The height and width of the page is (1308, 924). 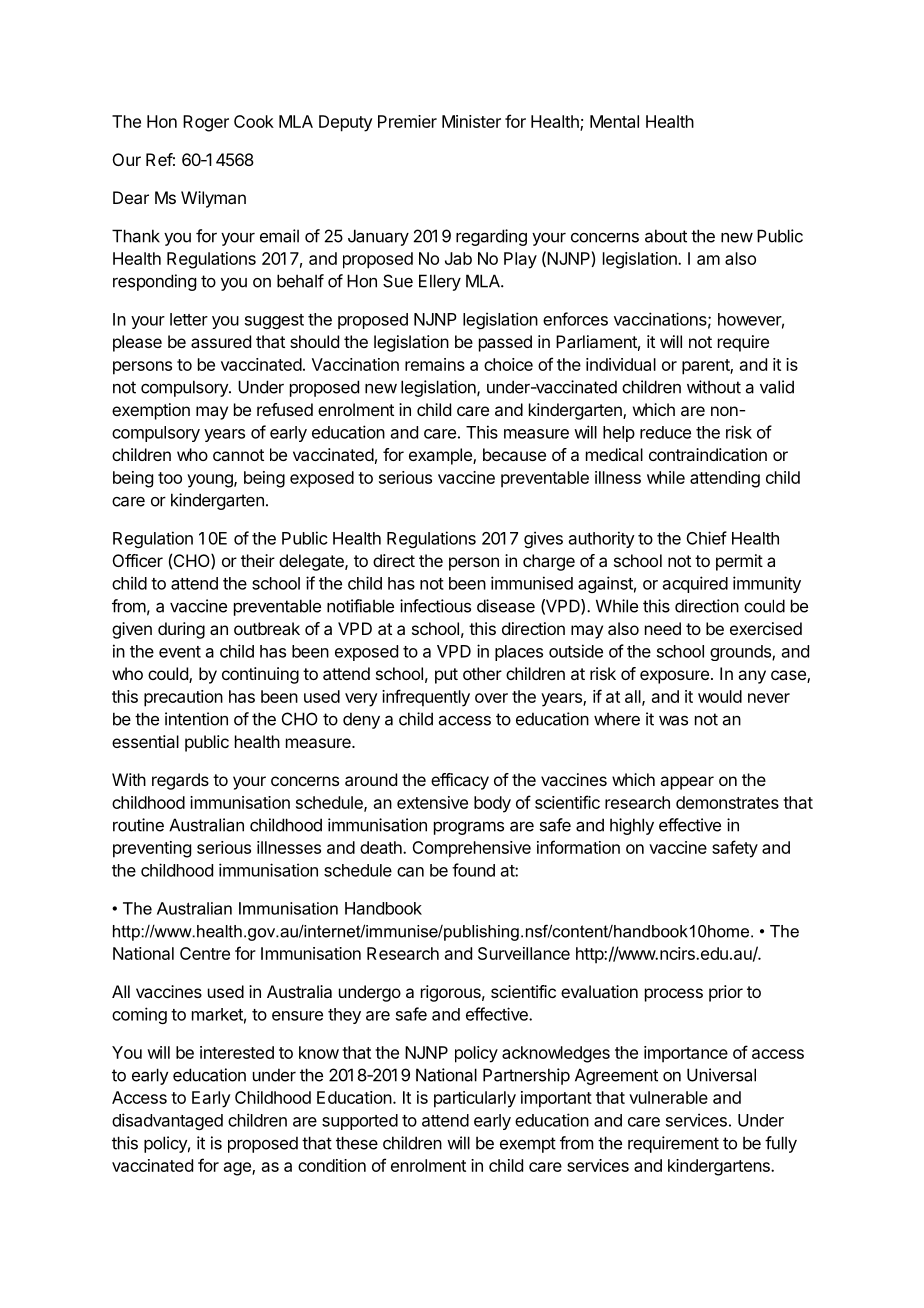 What do you see at coordinates (668, 1097) in the page?
I see `vulnerable` at bounding box center [668, 1097].
